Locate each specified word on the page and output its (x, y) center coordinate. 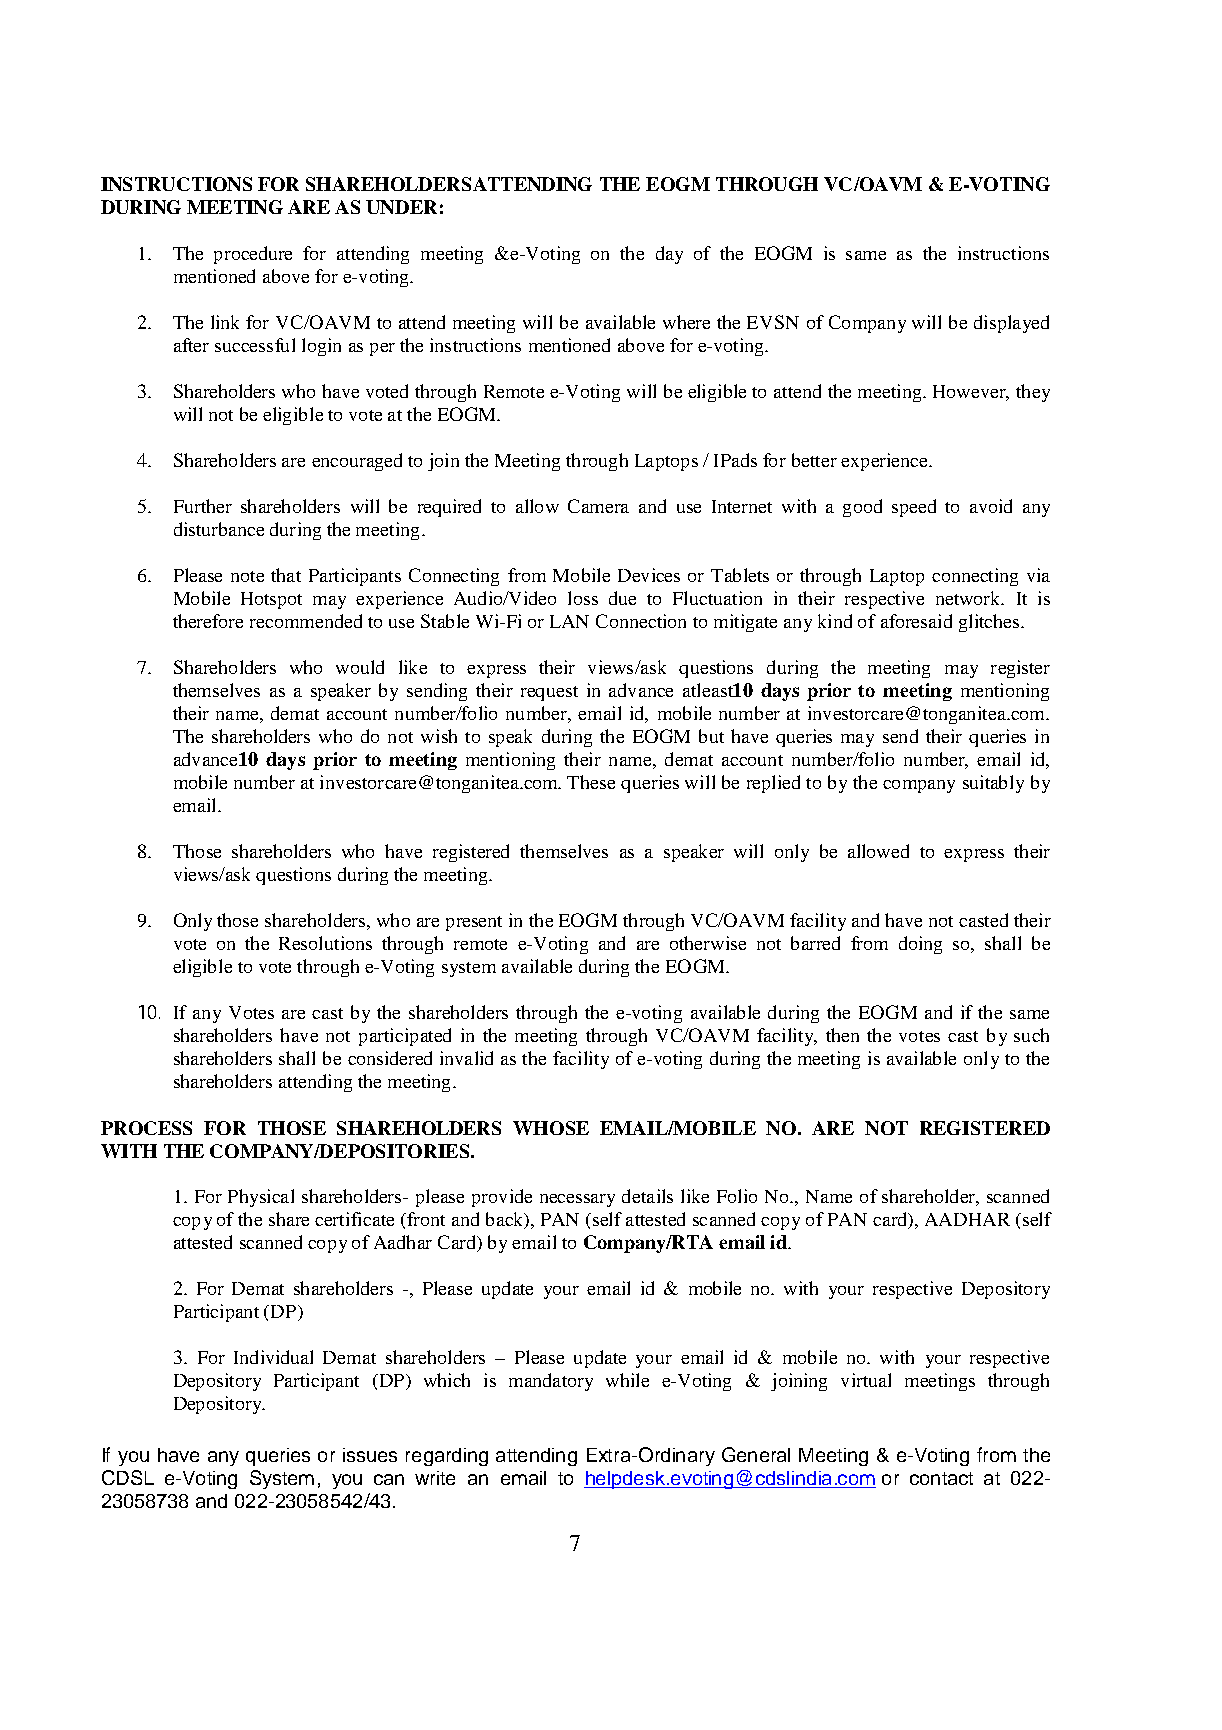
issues (370, 1455)
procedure (253, 255)
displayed (1011, 324)
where (686, 322)
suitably (993, 784)
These (591, 782)
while (627, 1380)
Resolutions (325, 943)
